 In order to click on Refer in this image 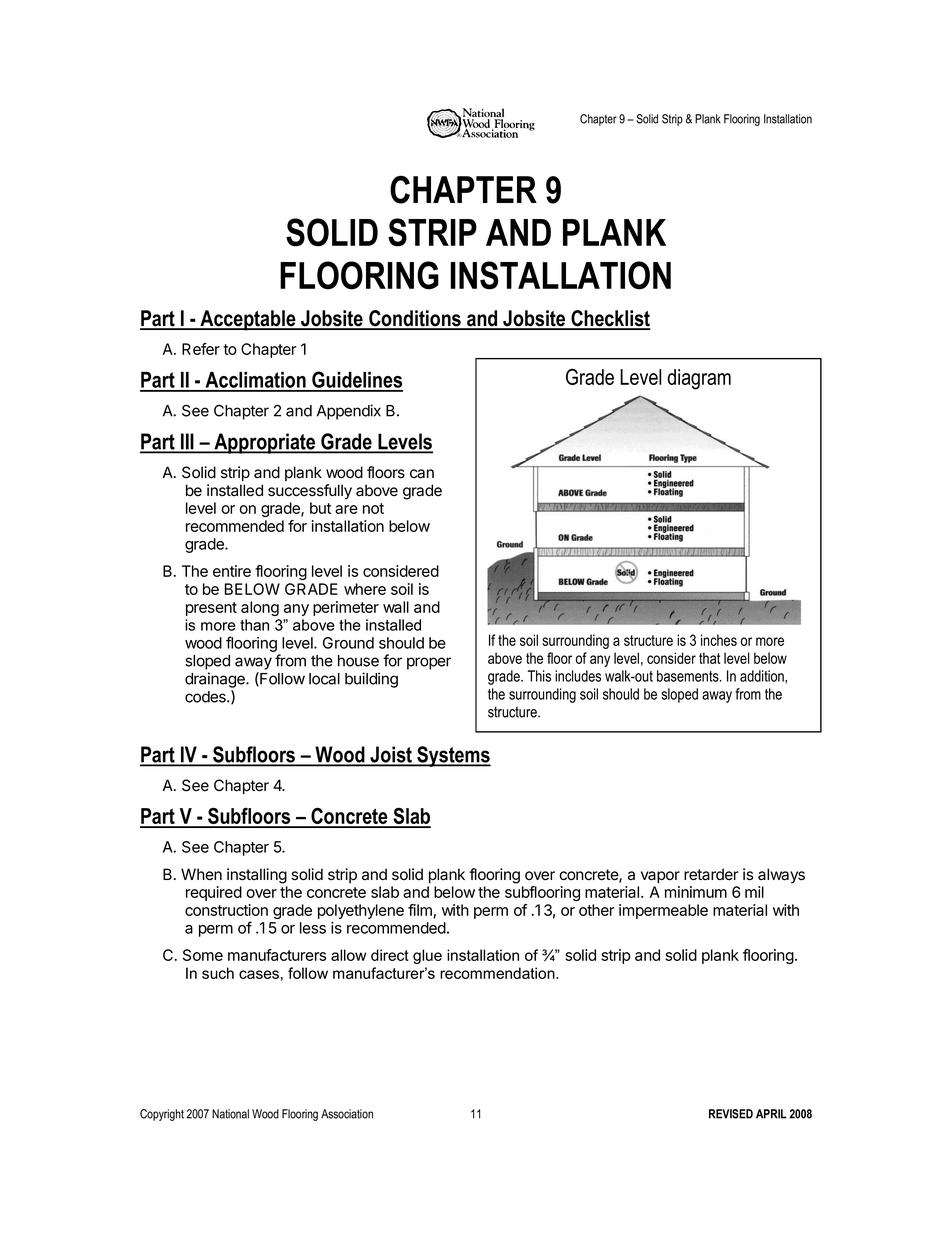, I will do `click(201, 349)`.
